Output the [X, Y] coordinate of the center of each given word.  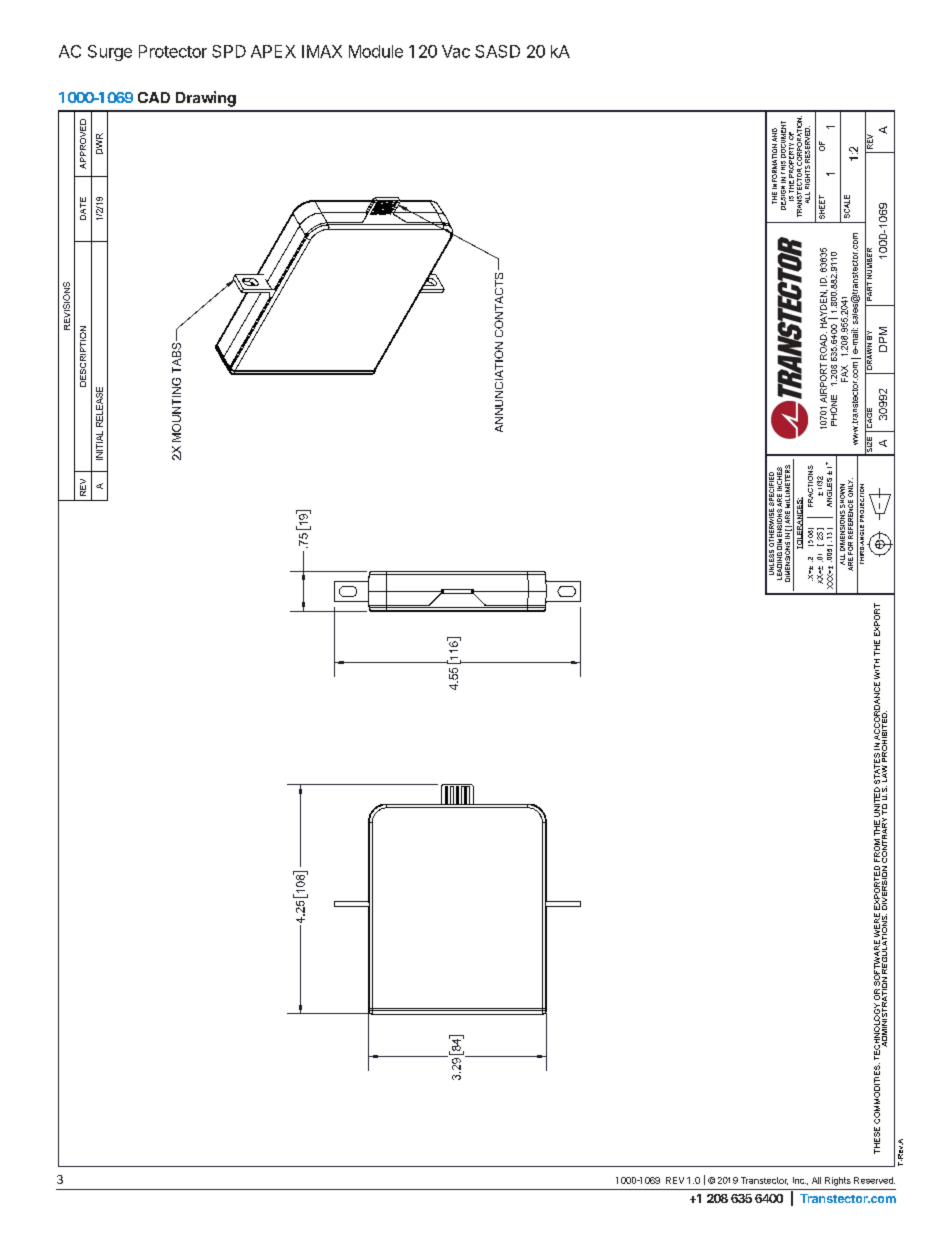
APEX [273, 51]
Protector [173, 51]
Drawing [206, 99]
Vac [456, 51]
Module [376, 51]
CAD [154, 97]
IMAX [322, 51]
